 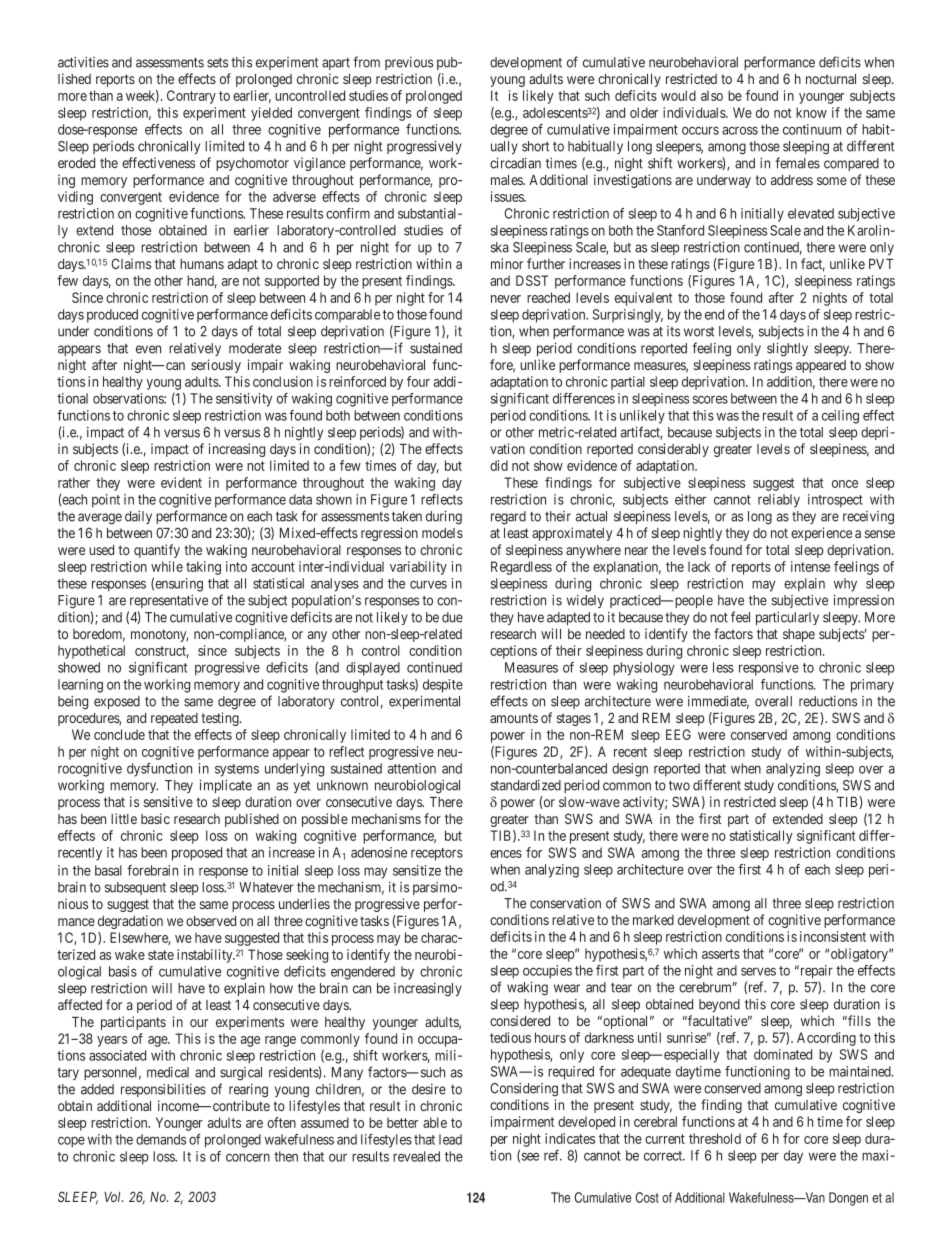 I want to click on nocturnal, so click(x=831, y=79).
